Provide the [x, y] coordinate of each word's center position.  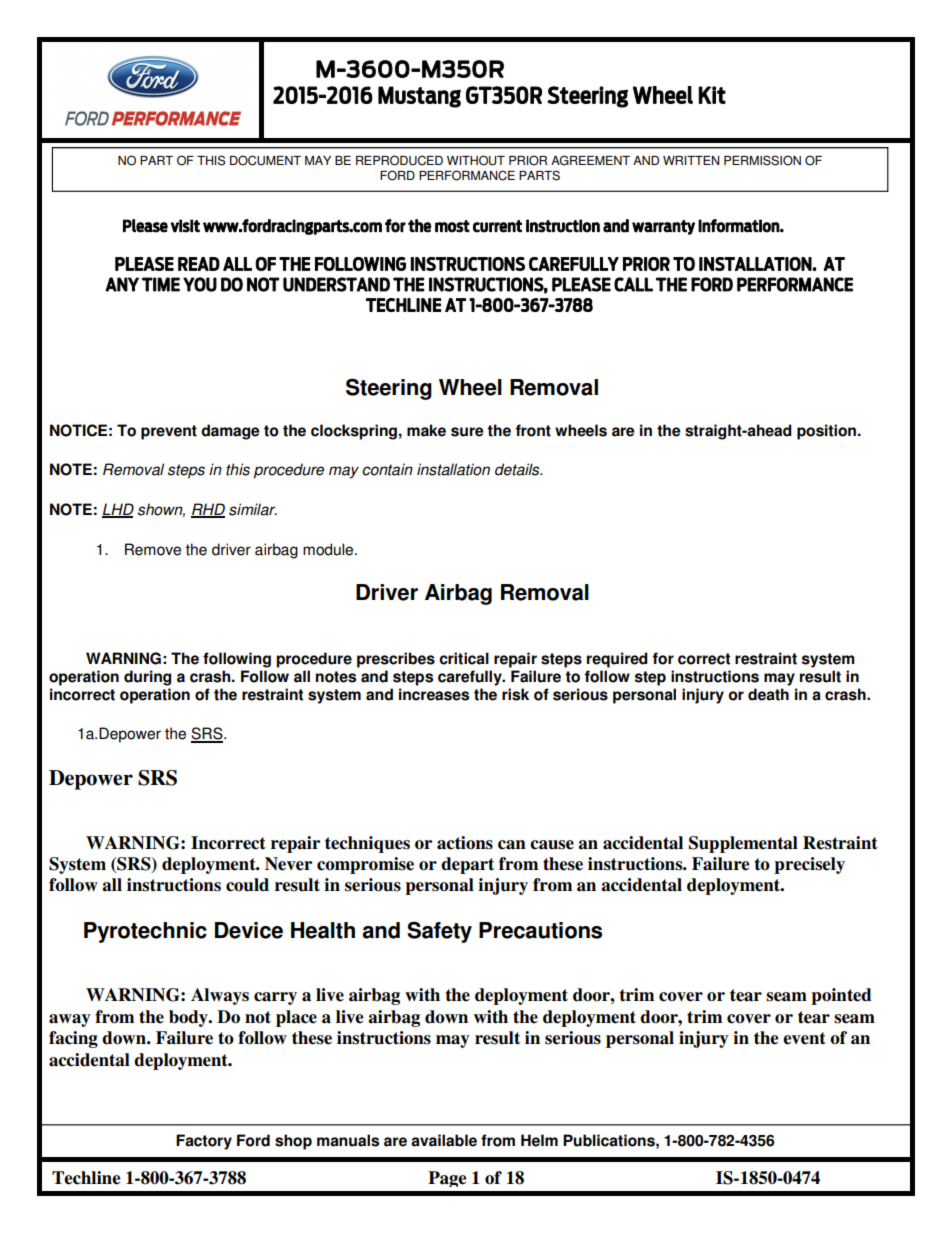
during [147, 678]
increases [434, 694]
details [518, 469]
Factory [204, 1142]
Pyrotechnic [145, 932]
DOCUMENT [265, 160]
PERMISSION [762, 160]
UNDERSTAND [336, 284]
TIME [161, 284]
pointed [841, 996]
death [768, 694]
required [617, 660]
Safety [439, 932]
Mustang [419, 97]
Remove [153, 549]
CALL [633, 284]
